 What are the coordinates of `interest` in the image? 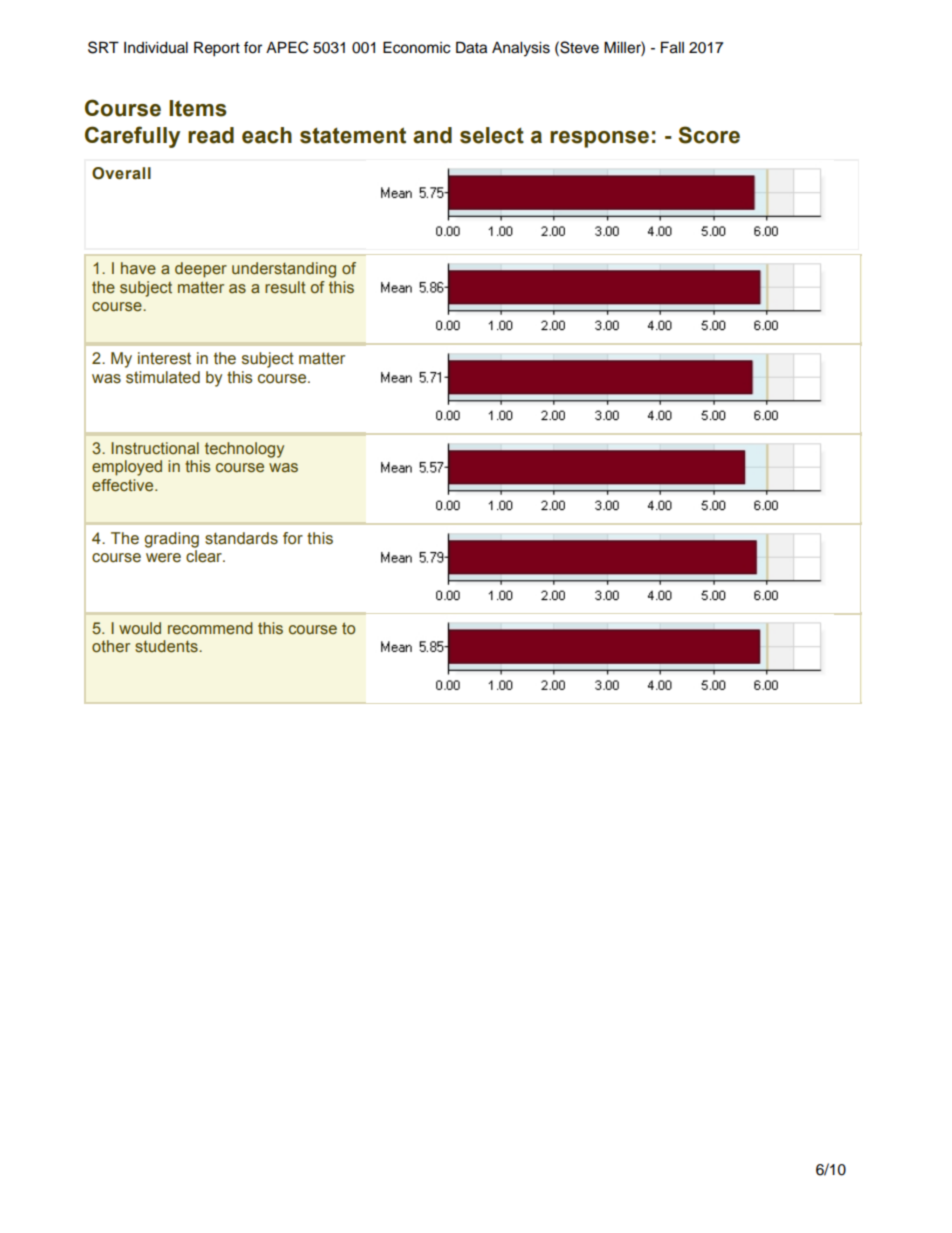 It's located at (164, 358).
